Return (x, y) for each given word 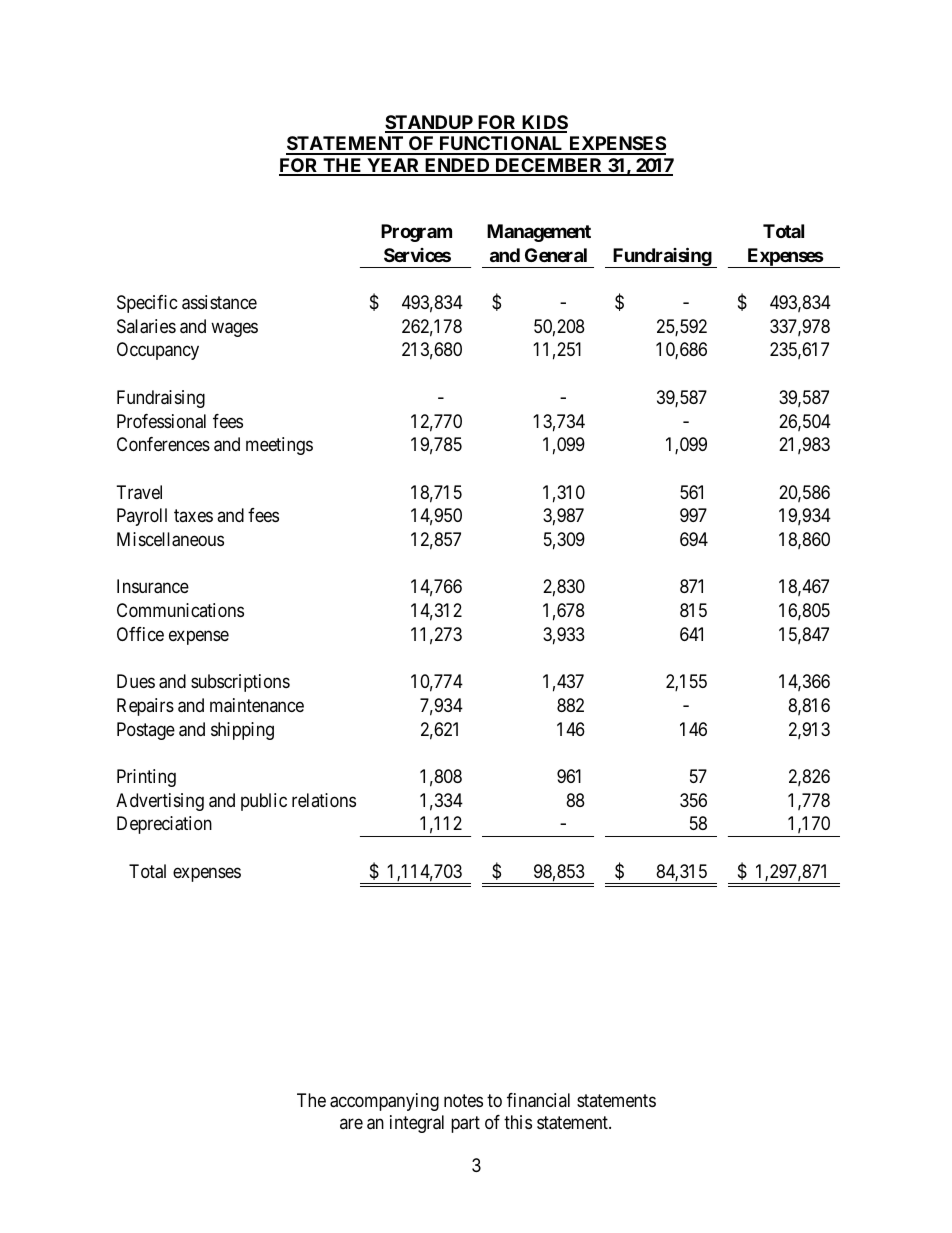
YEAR (393, 166)
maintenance (257, 705)
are (351, 1123)
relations (324, 800)
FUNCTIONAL (501, 145)
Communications (180, 610)
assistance (219, 302)
